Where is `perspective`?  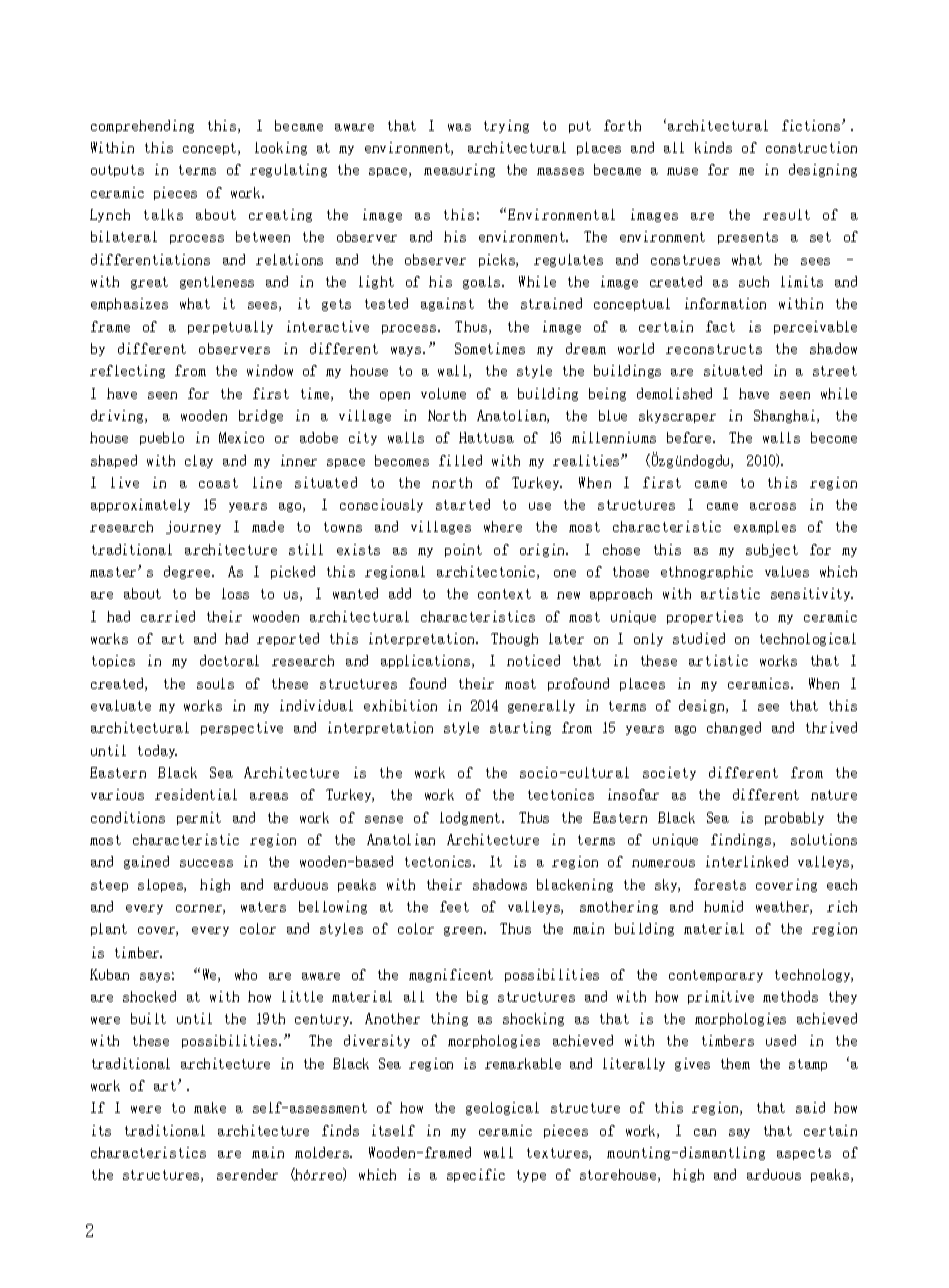 perspective is located at coordinates (242, 728).
